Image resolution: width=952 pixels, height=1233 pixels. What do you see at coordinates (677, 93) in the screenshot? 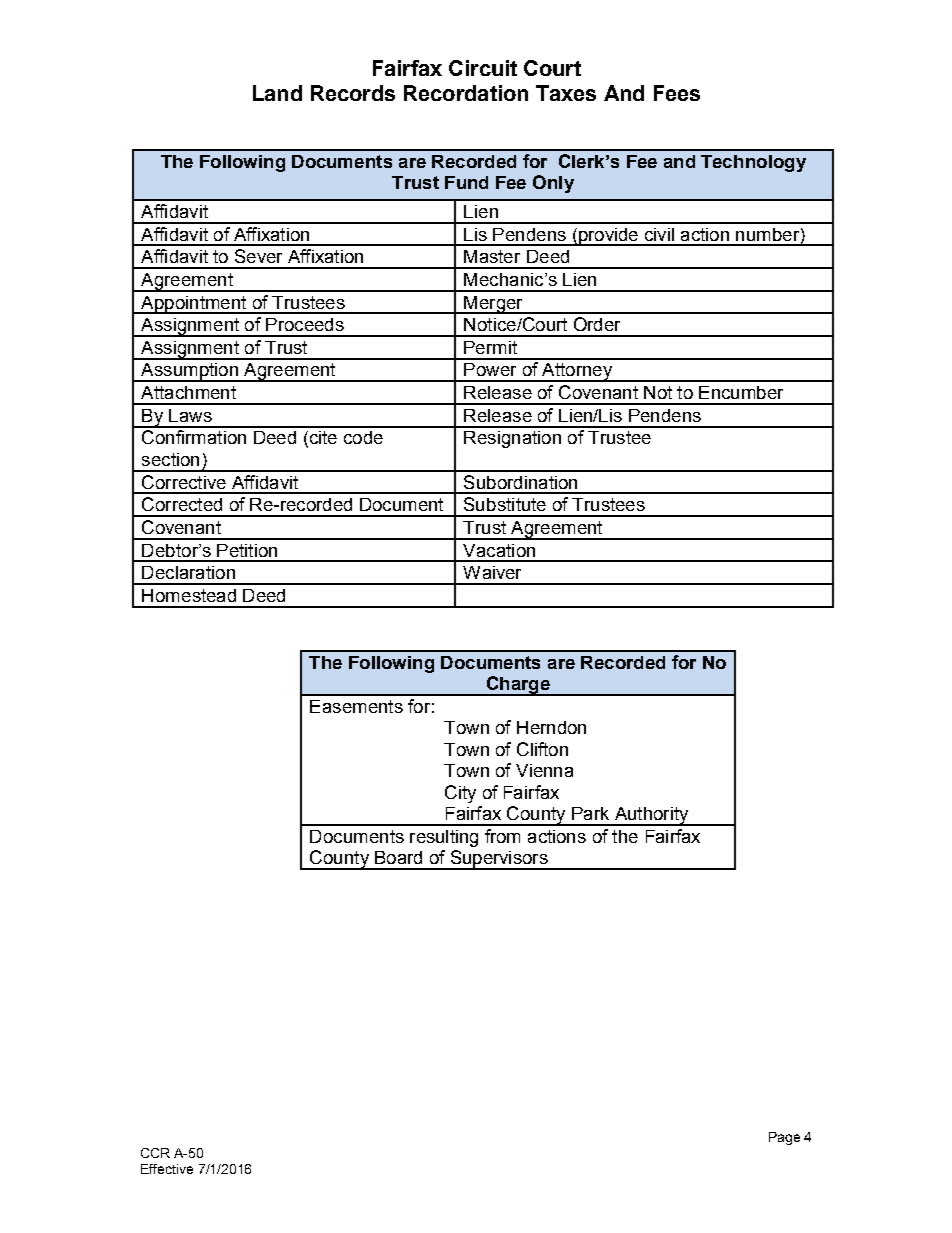
I see `Fees` at bounding box center [677, 93].
